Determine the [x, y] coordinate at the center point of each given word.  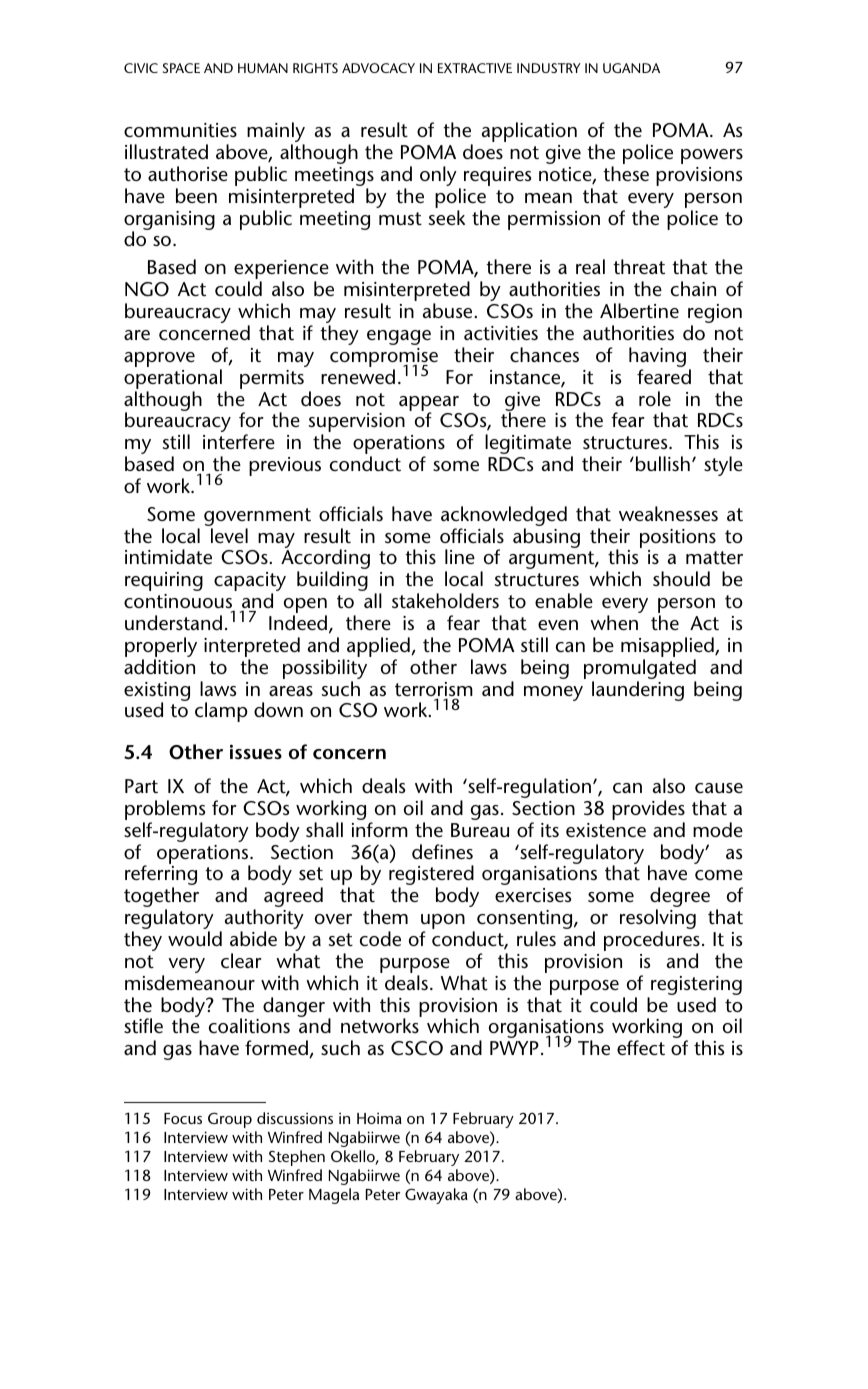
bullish [663, 463]
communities [180, 130]
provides [648, 811]
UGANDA [631, 68]
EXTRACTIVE [475, 68]
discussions [295, 1118]
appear [429, 404]
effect [641, 1048]
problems [165, 811]
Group [230, 1120]
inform [380, 829]
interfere [239, 441]
